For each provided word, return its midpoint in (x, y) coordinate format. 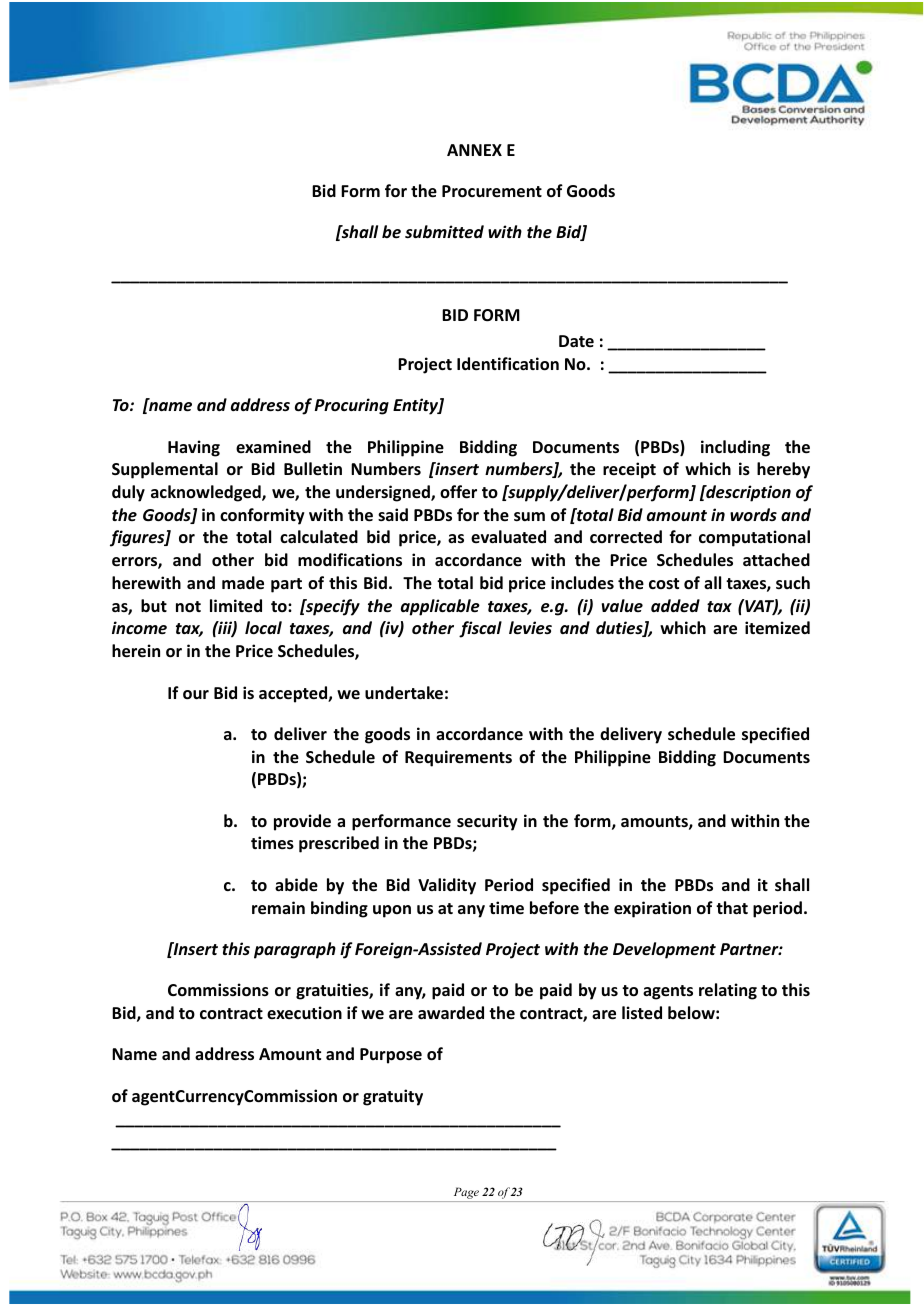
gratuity (393, 1097)
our (196, 695)
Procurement (492, 191)
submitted (444, 232)
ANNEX (474, 150)
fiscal (480, 629)
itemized (777, 628)
